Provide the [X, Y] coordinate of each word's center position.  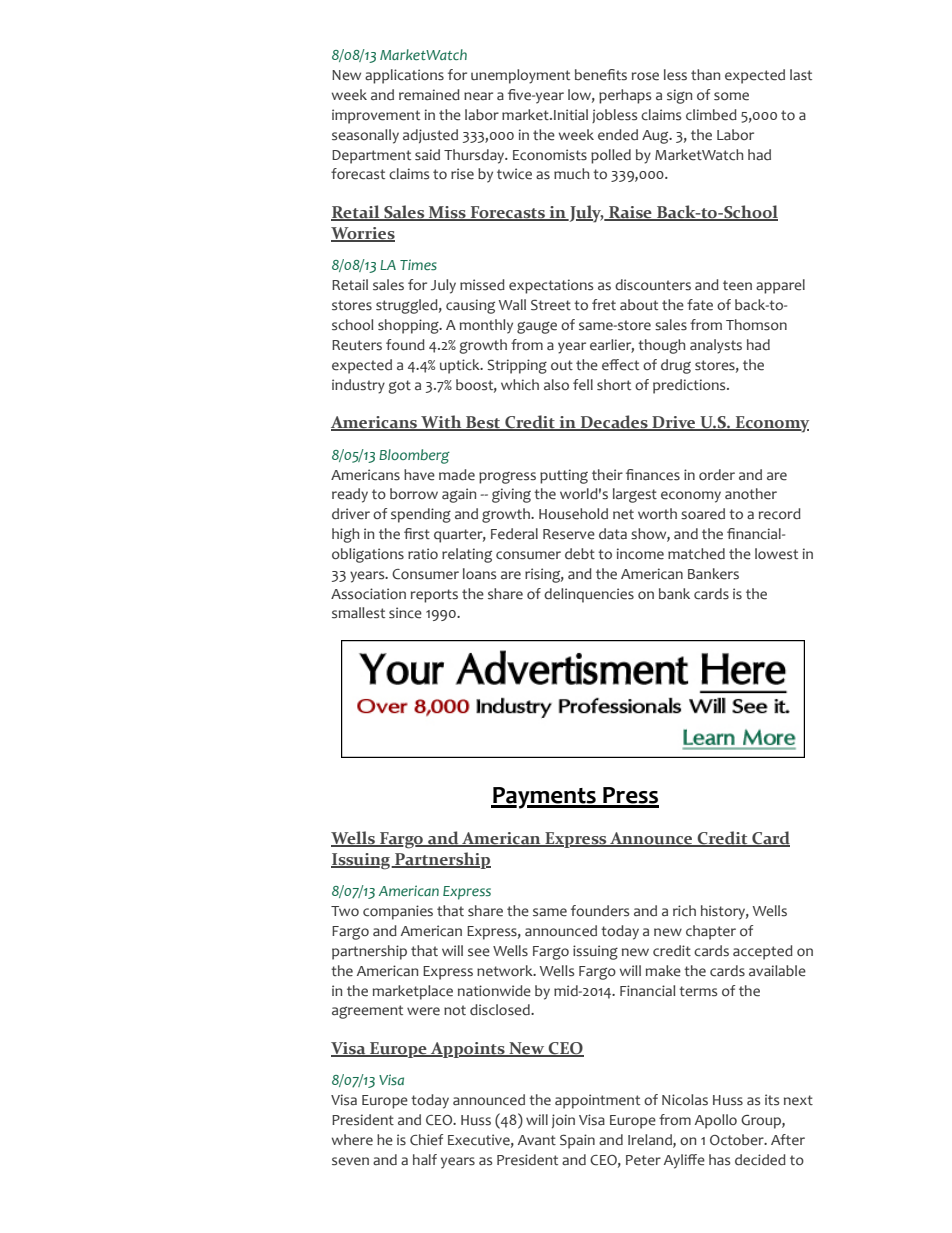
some [731, 96]
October [738, 1140]
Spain [577, 1141]
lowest [776, 554]
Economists [550, 155]
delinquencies [589, 595]
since [405, 613]
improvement [376, 116]
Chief [426, 1140]
